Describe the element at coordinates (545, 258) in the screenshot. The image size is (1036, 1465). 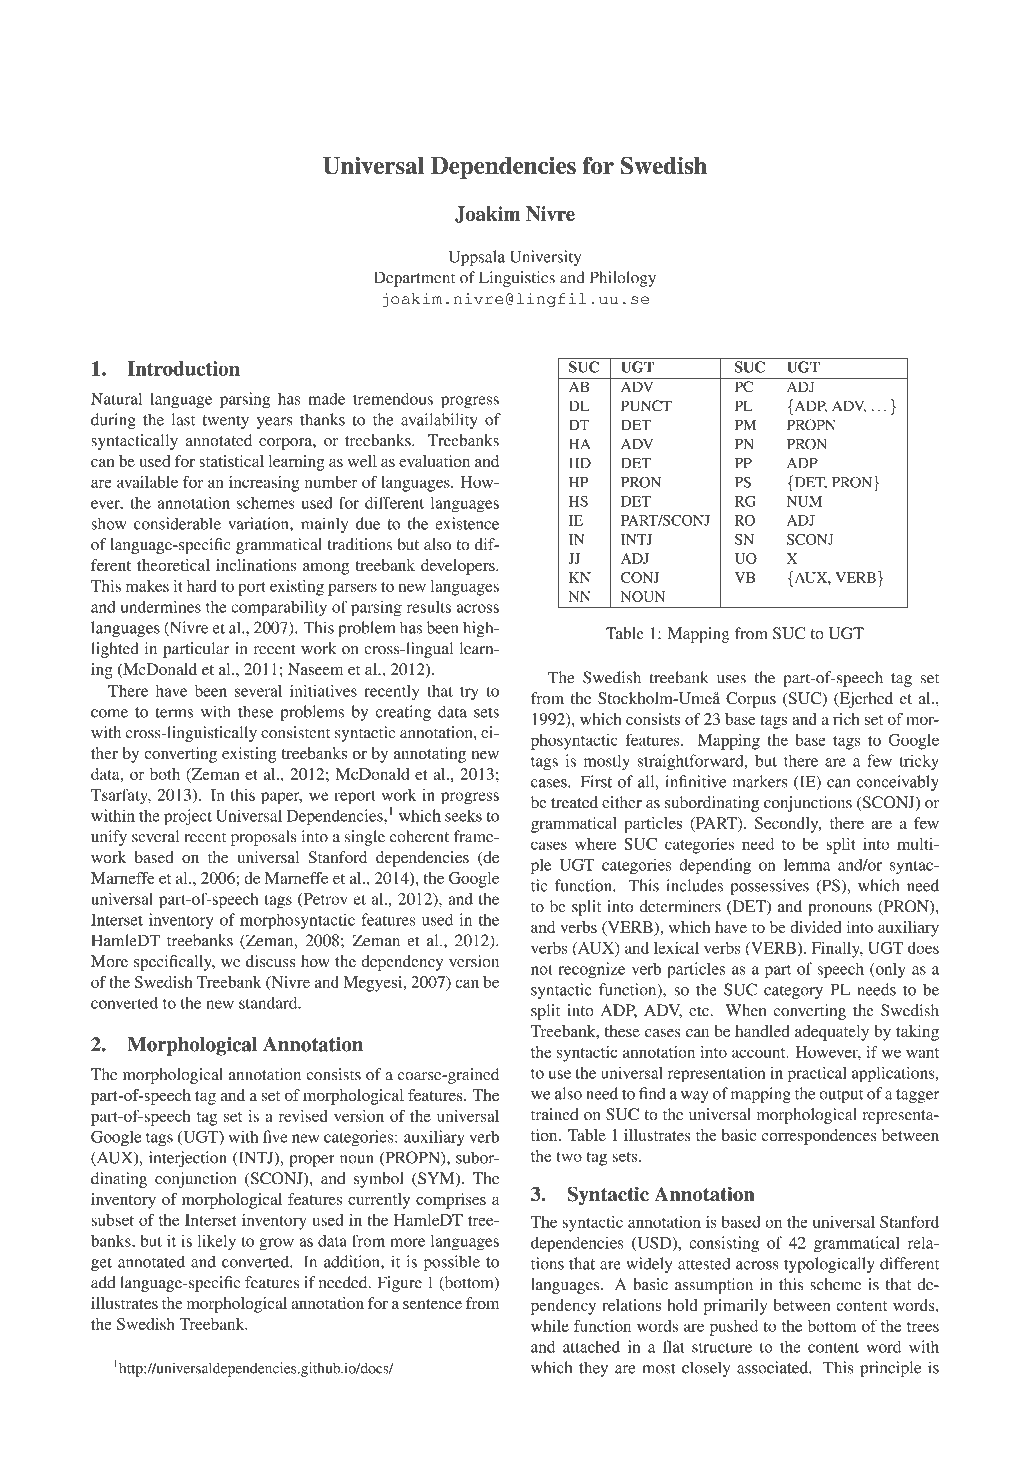
I see `University` at that location.
